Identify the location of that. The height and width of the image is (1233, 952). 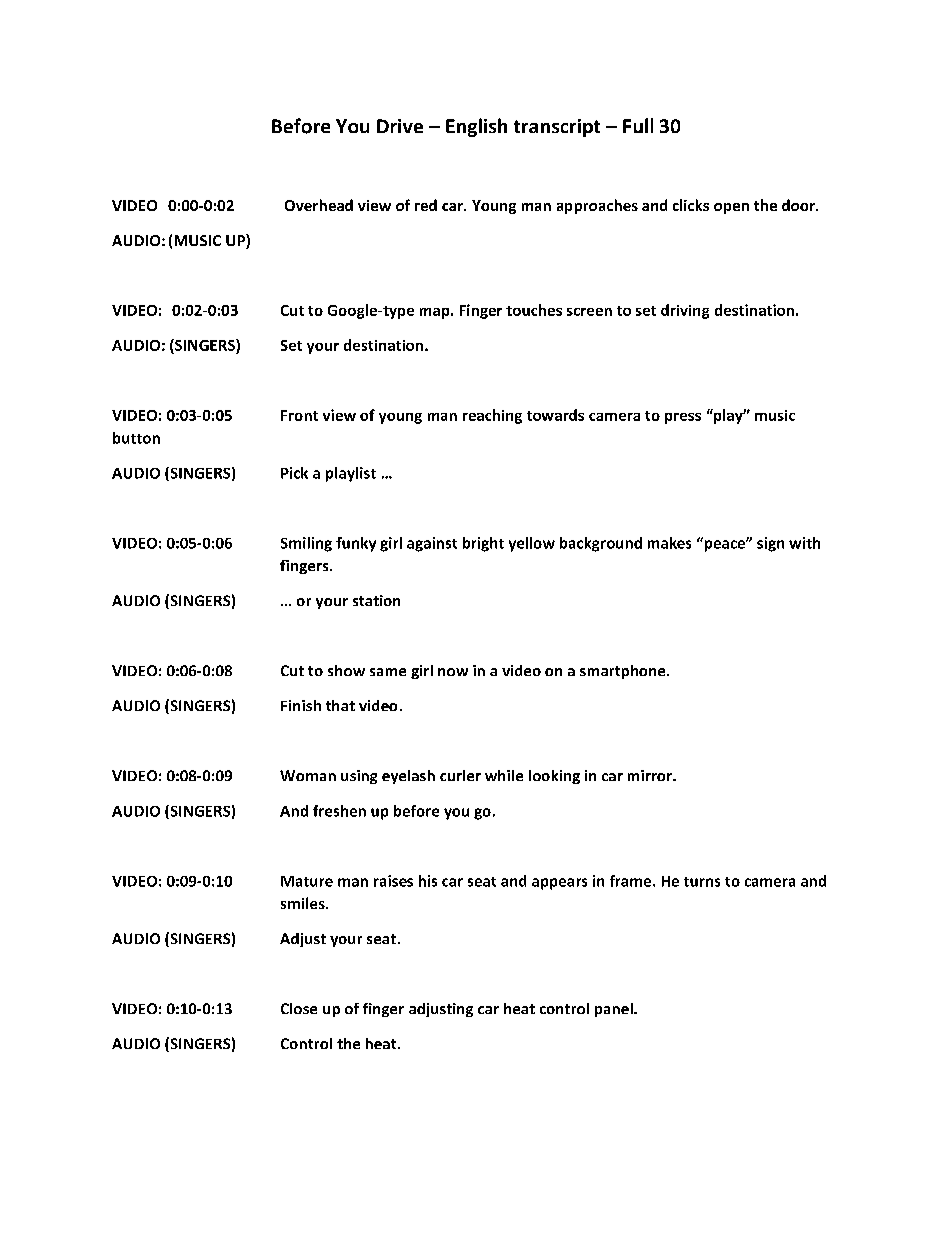
(340, 705).
